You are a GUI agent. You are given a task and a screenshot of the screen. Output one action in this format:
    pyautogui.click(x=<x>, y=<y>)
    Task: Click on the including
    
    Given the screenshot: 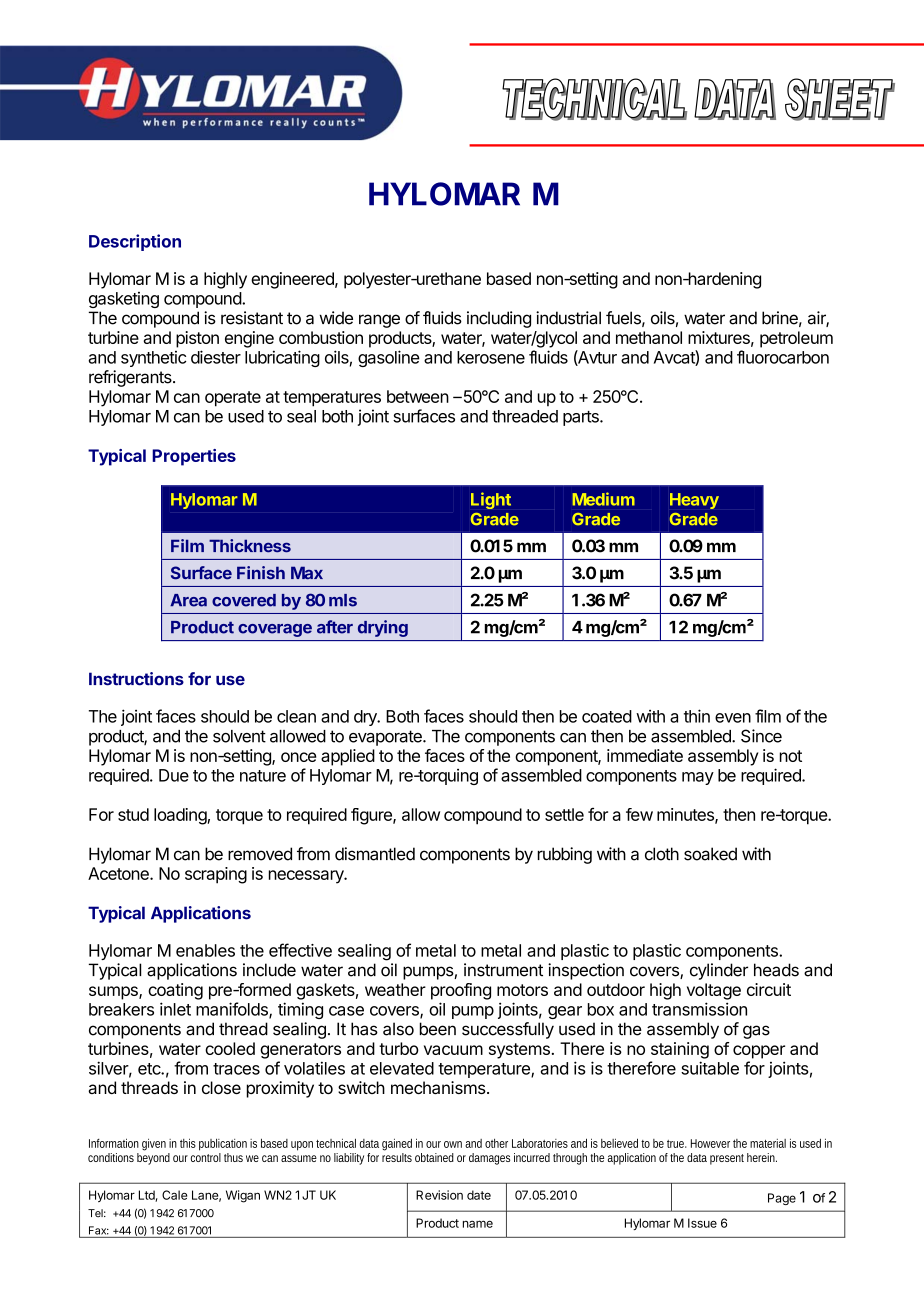 What is the action you would take?
    pyautogui.click(x=499, y=319)
